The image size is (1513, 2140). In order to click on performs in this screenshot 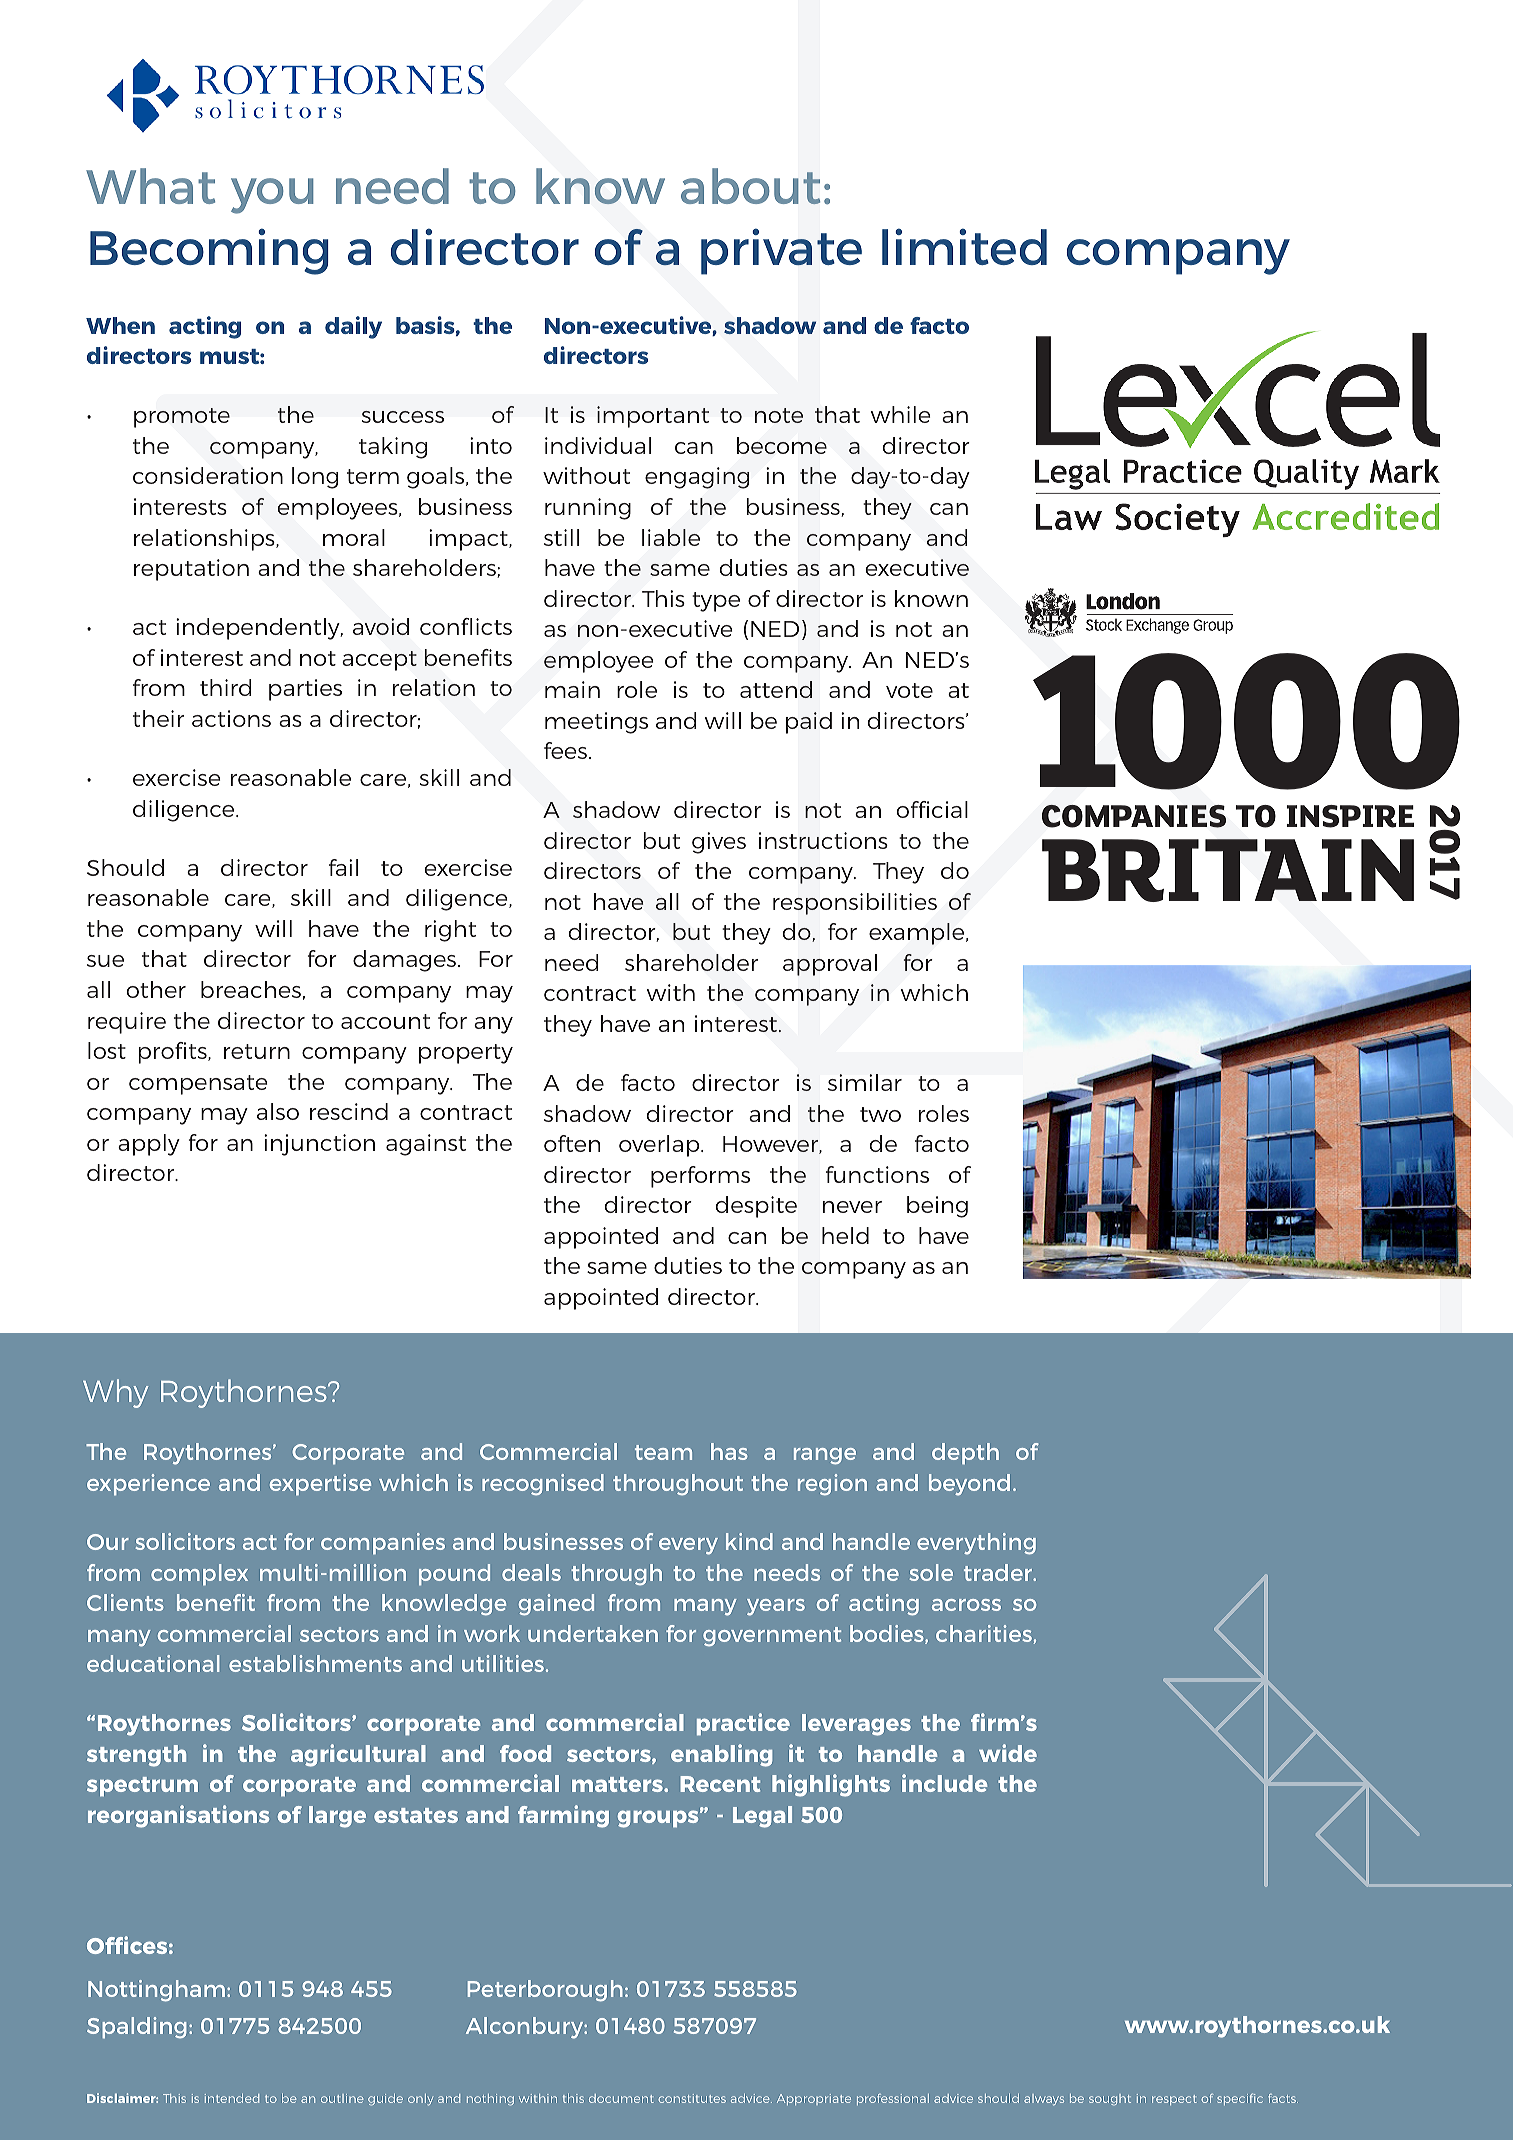, I will do `click(700, 1177)`.
